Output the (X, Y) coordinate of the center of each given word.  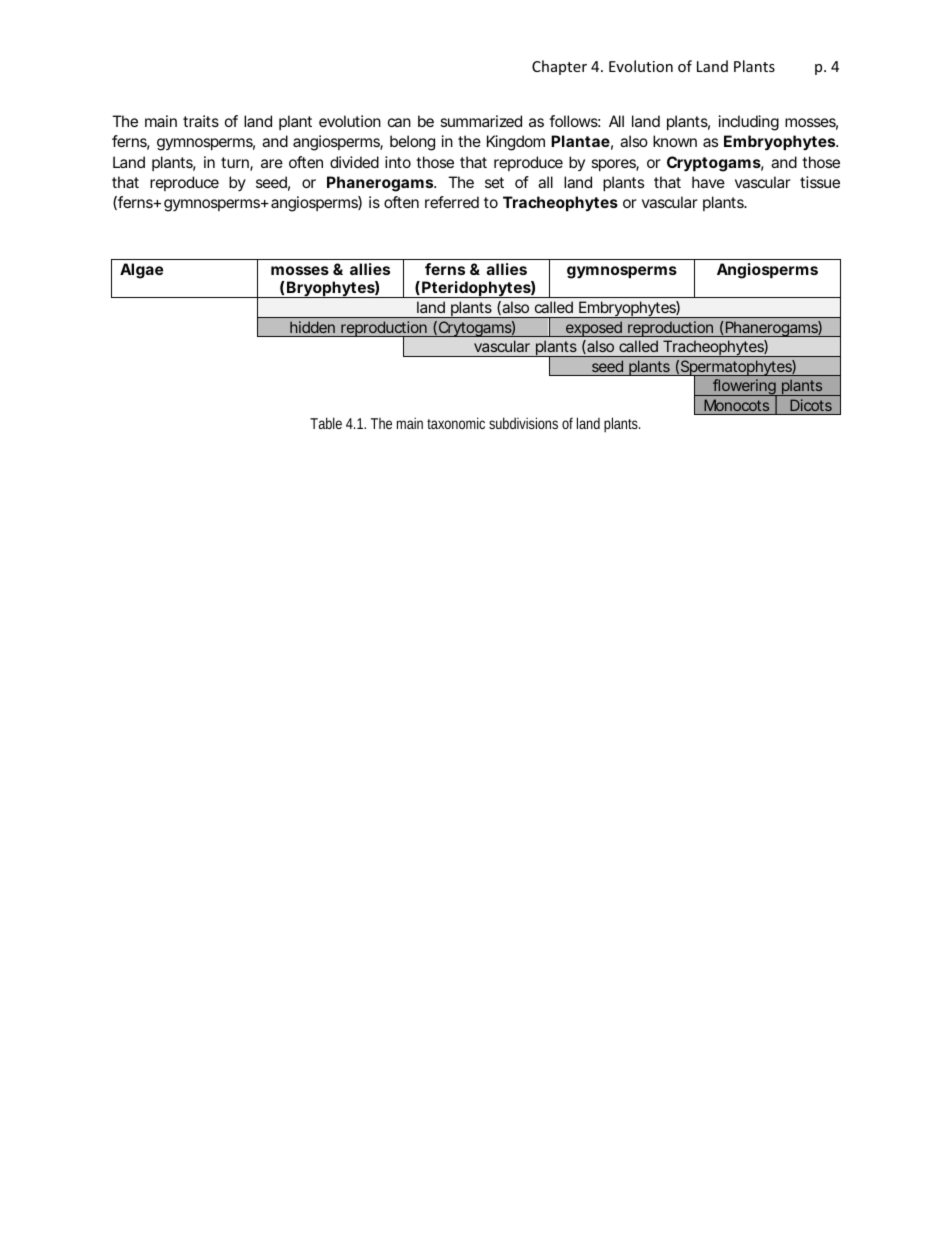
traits (201, 121)
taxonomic (456, 423)
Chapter (559, 67)
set (494, 182)
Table (326, 423)
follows (573, 121)
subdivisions (523, 423)
